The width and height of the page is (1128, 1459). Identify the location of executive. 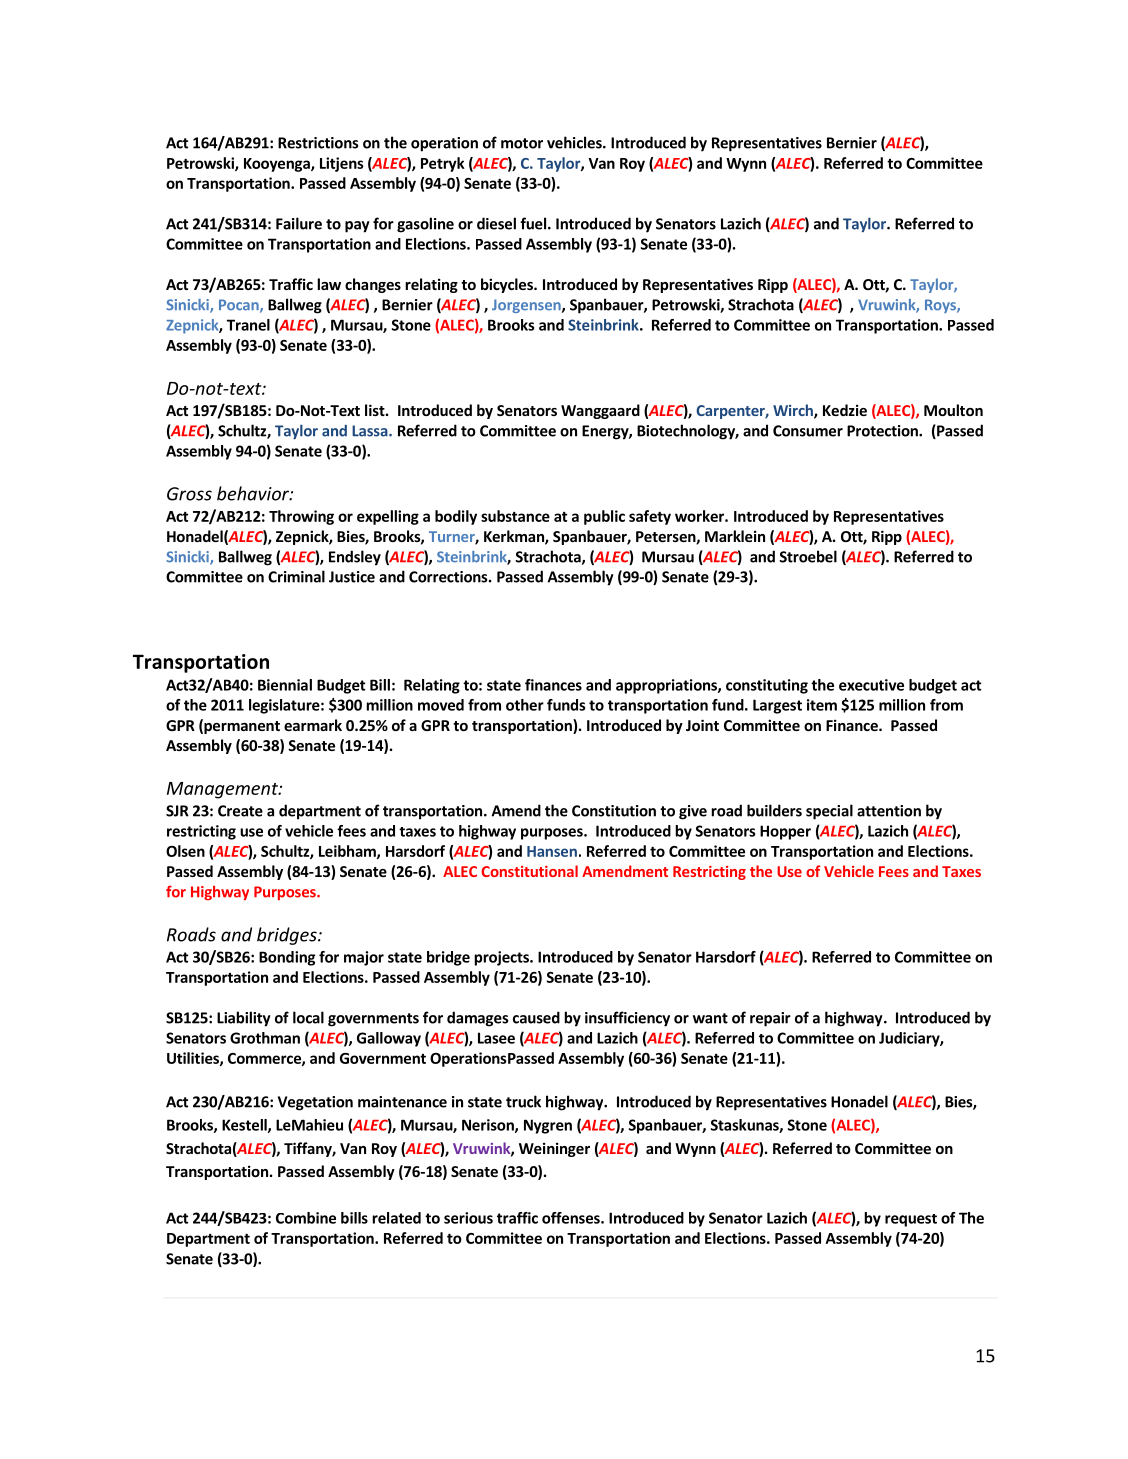
(871, 685).
